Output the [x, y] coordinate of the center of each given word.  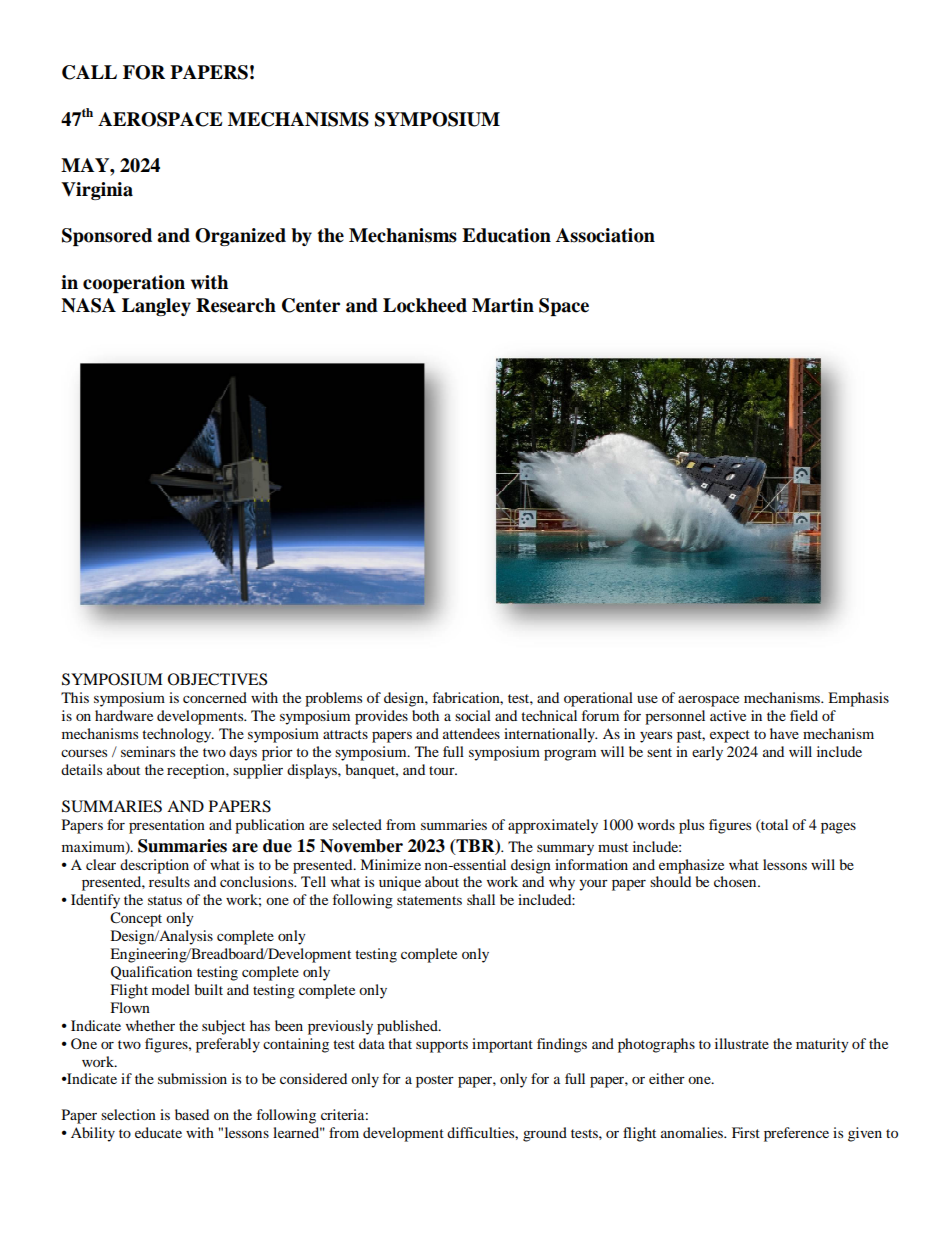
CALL [89, 72]
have [784, 733]
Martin [503, 305]
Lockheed [425, 305]
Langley [156, 307]
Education [506, 235]
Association [605, 235]
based [192, 1114]
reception [197, 771]
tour [443, 770]
